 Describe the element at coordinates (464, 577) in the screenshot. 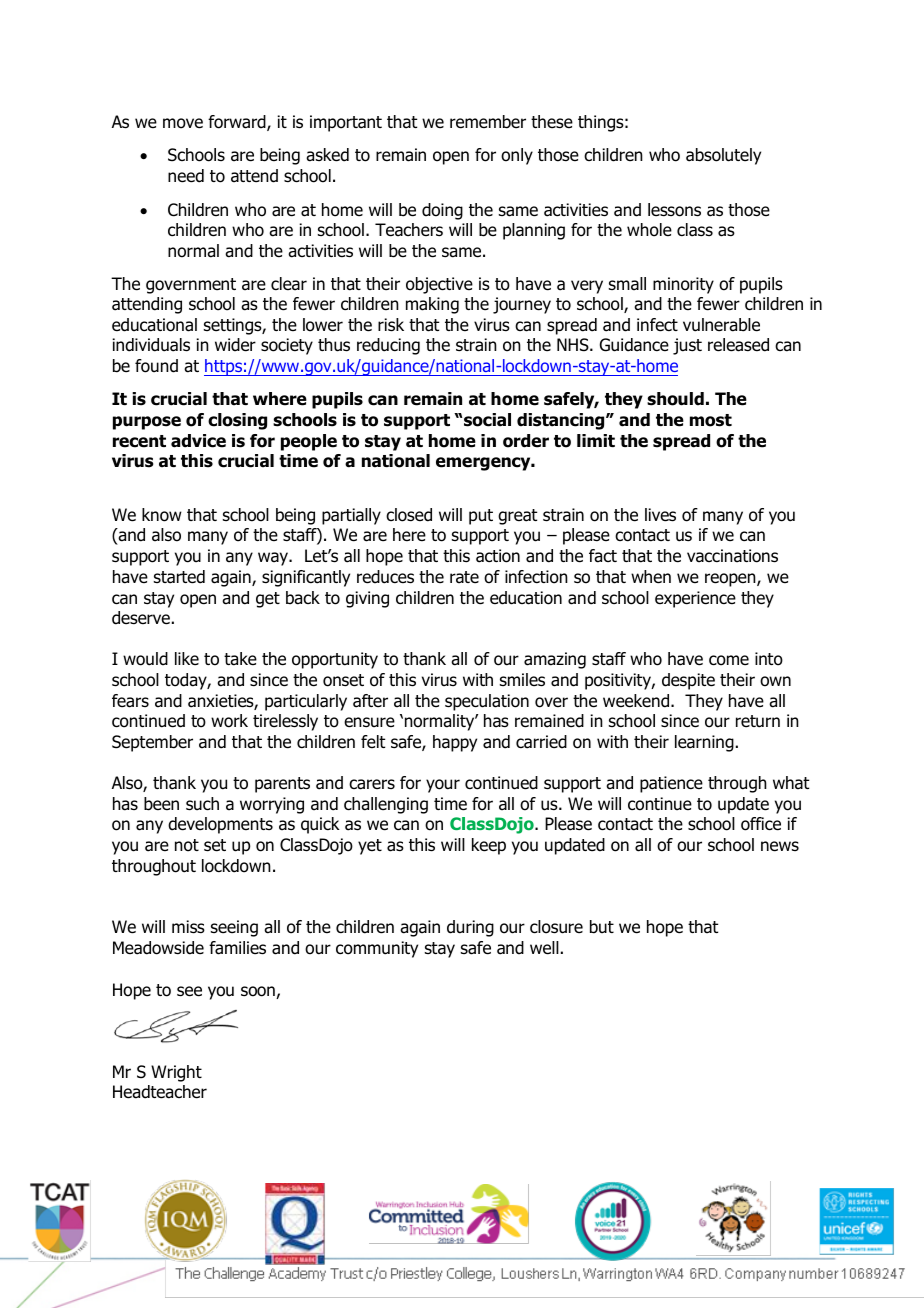

I see `rate` at that location.
